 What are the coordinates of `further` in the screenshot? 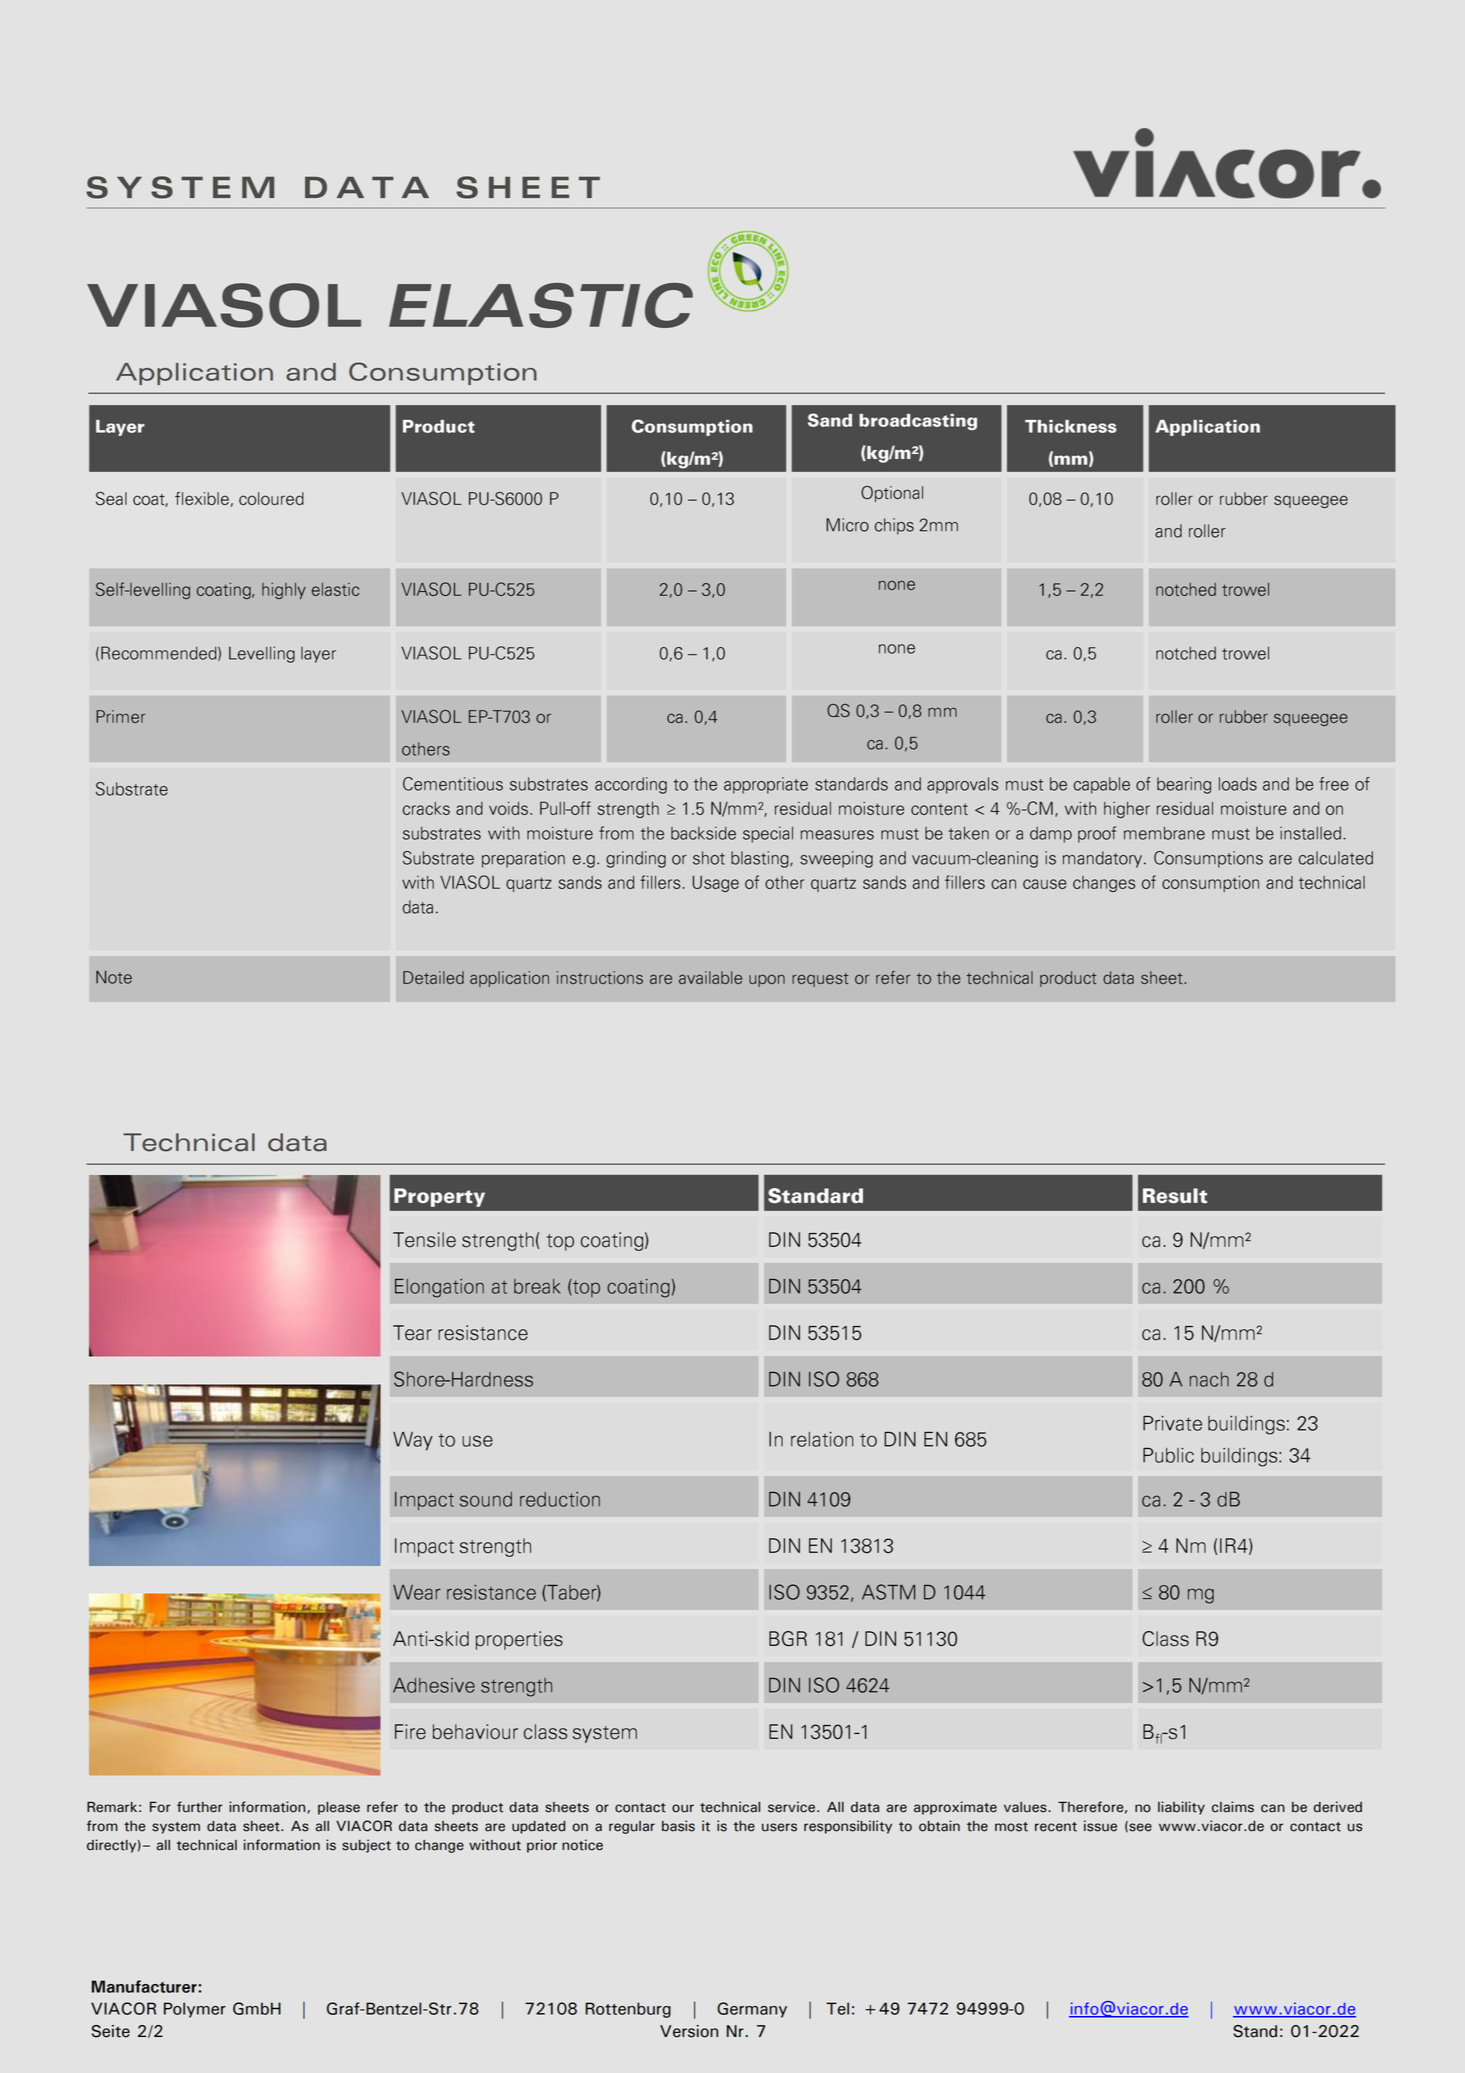 It's located at (199, 1807).
